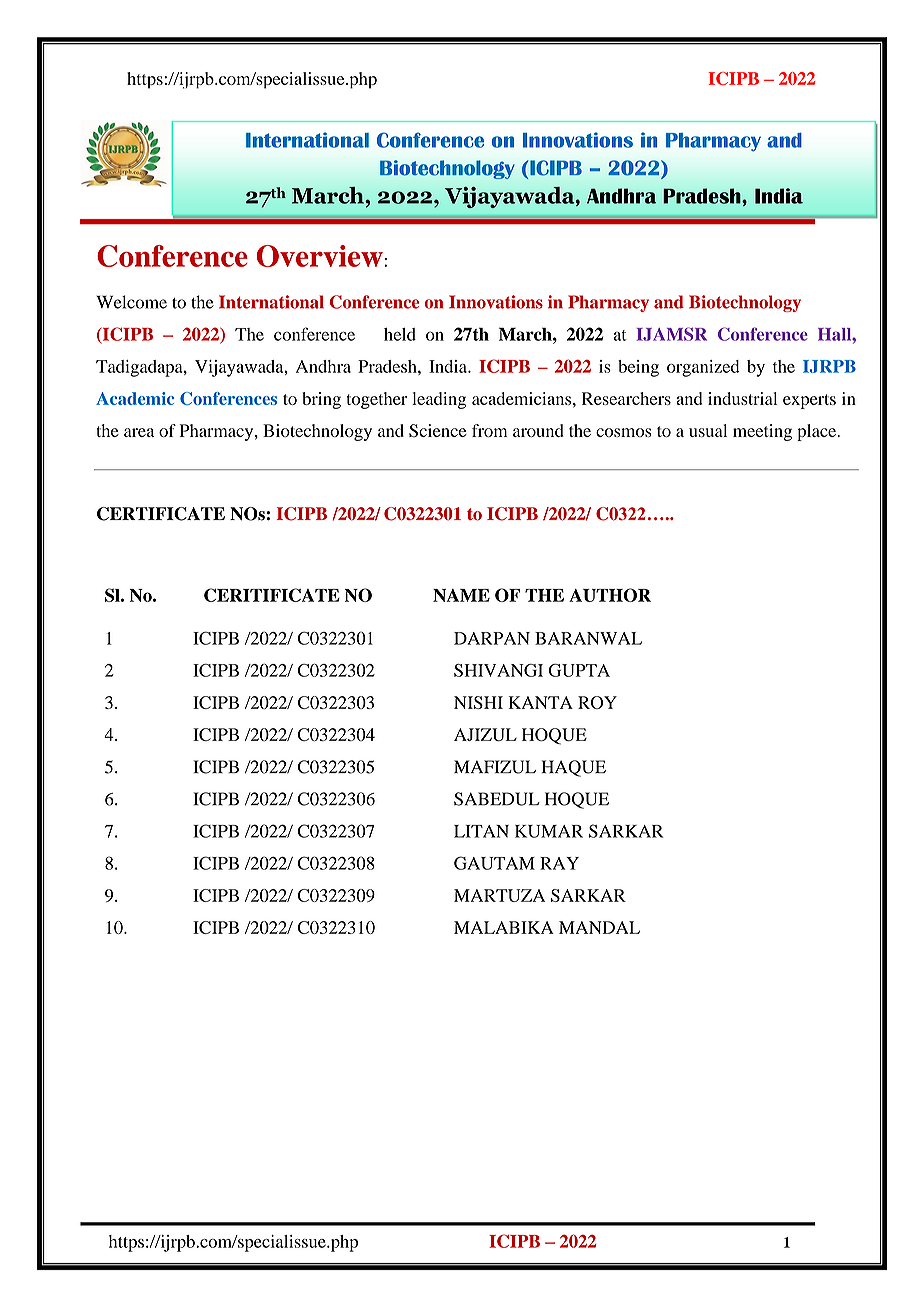 This screenshot has width=924, height=1307. Describe the element at coordinates (131, 302) in the screenshot. I see `Welcome` at that location.
